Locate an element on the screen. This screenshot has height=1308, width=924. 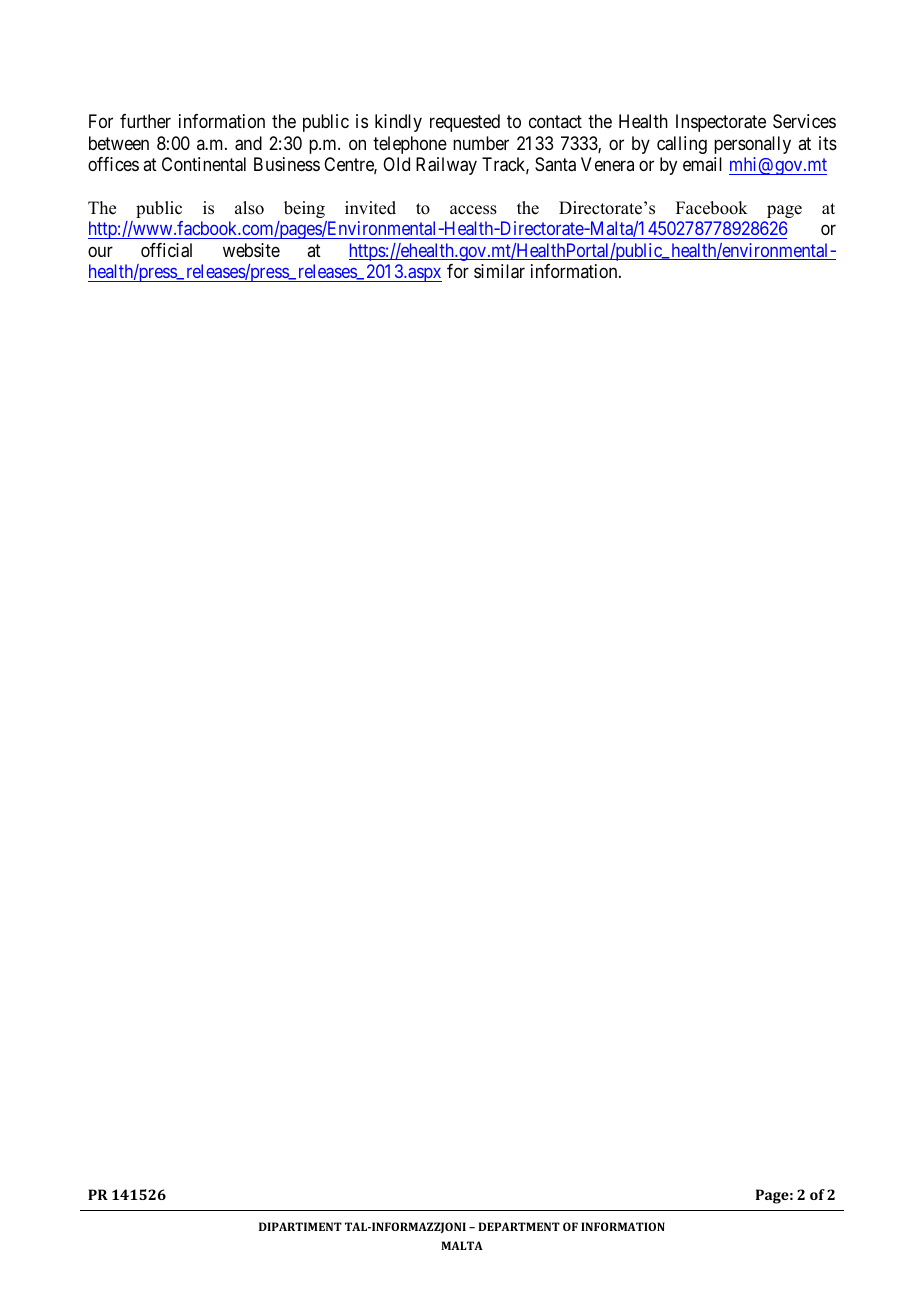
official is located at coordinates (166, 250).
